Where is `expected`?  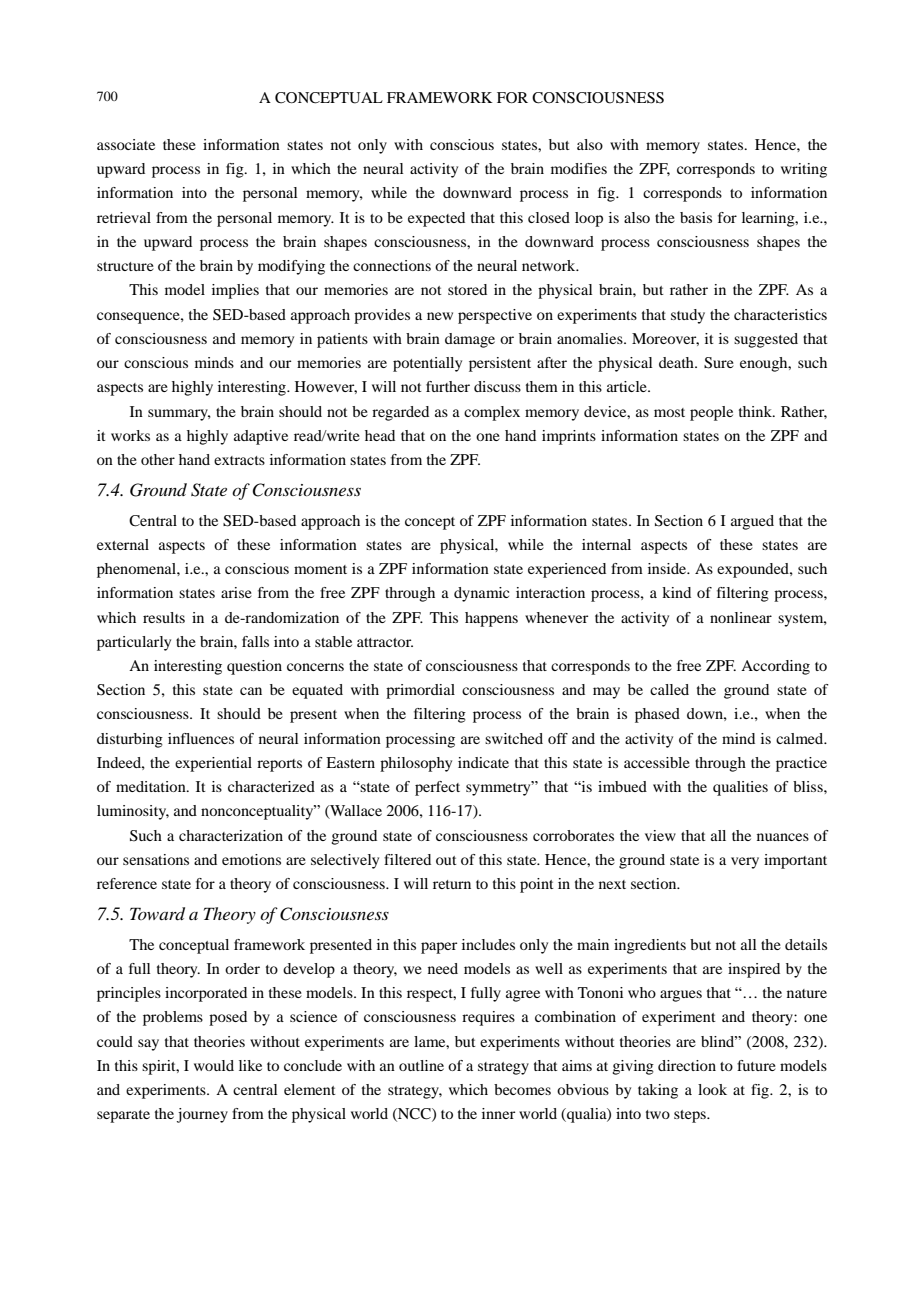
expected is located at coordinates (436, 219).
